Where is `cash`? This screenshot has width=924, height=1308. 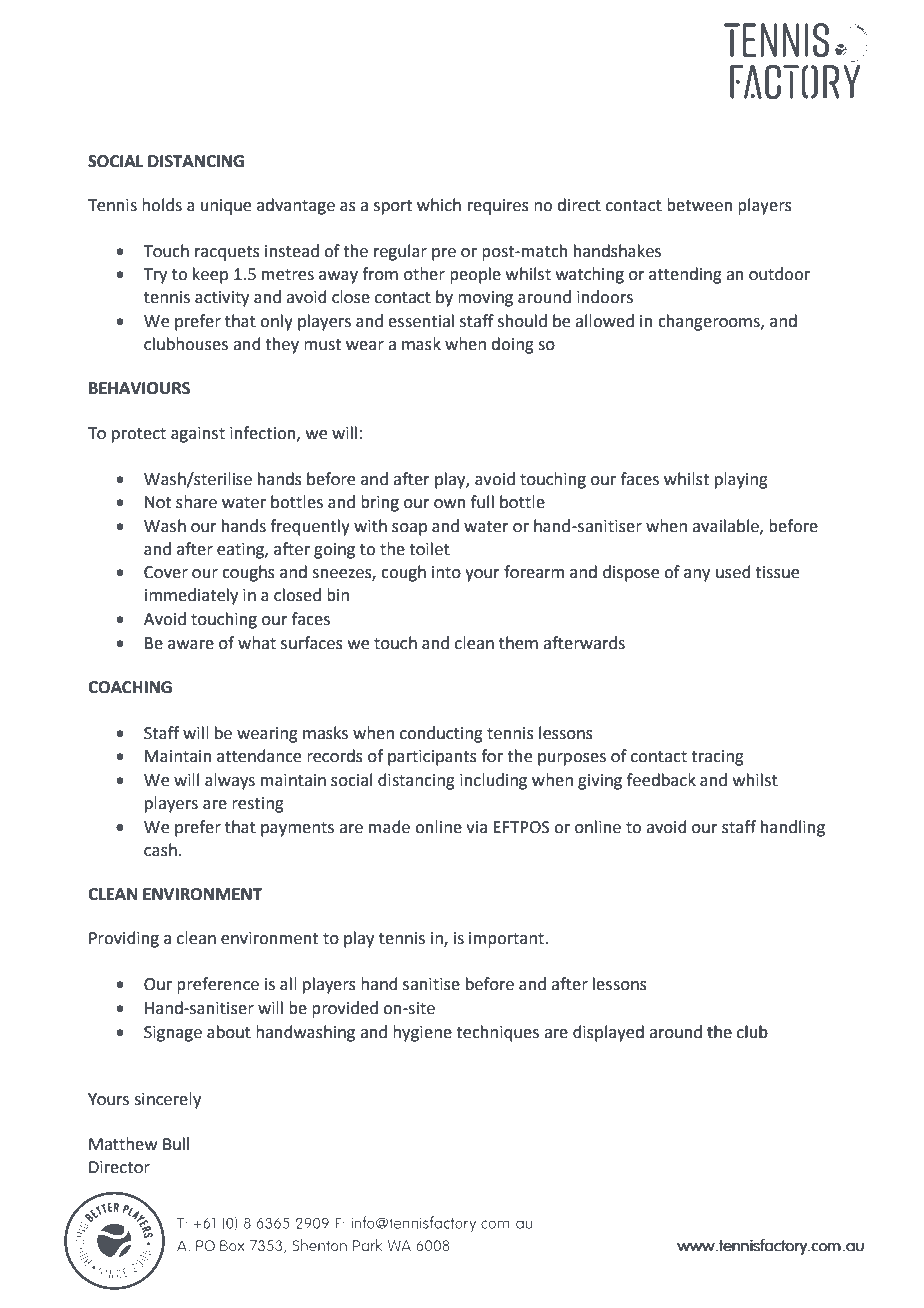 cash is located at coordinates (160, 850).
